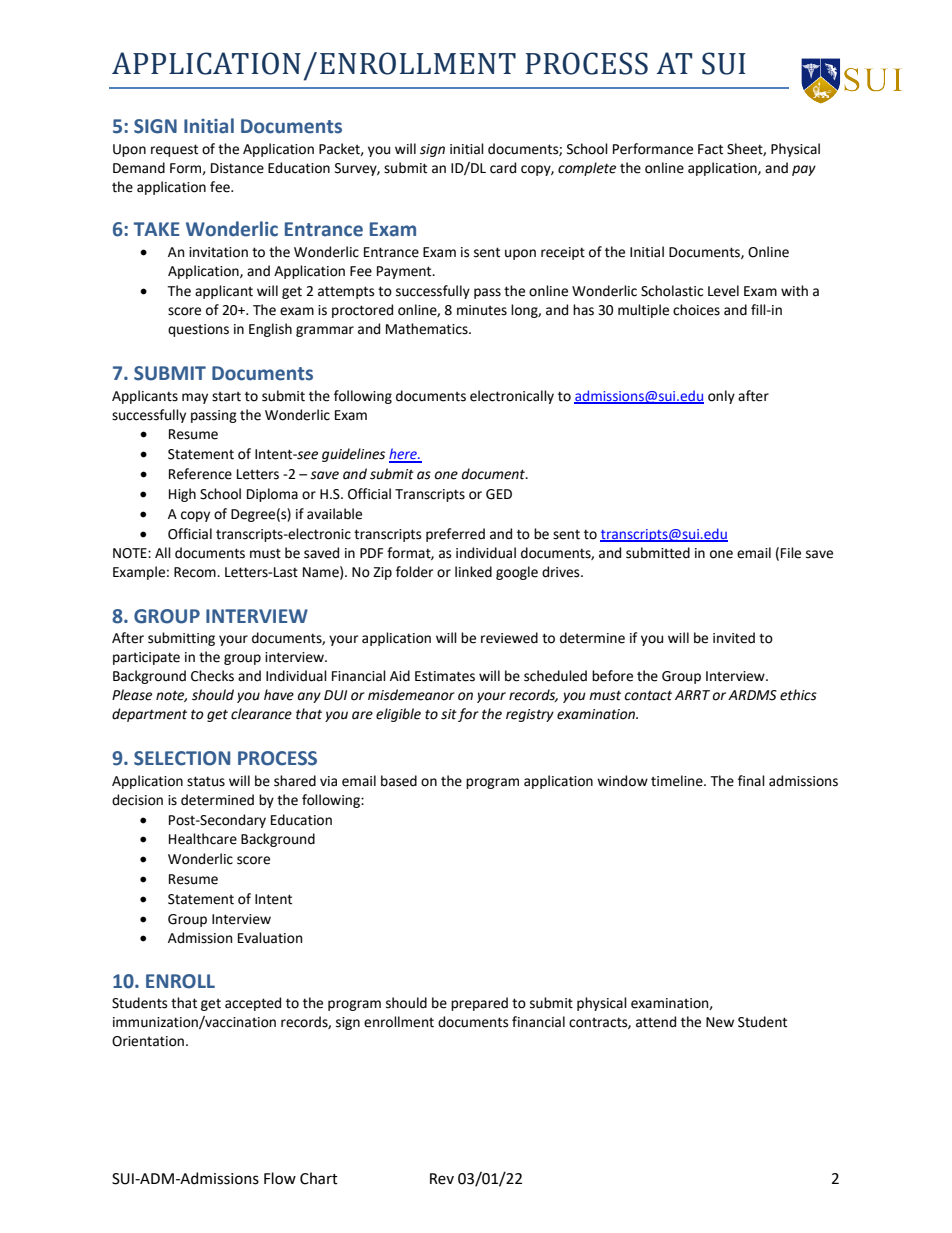 The image size is (952, 1233). Describe the element at coordinates (751, 780) in the screenshot. I see `final` at that location.
